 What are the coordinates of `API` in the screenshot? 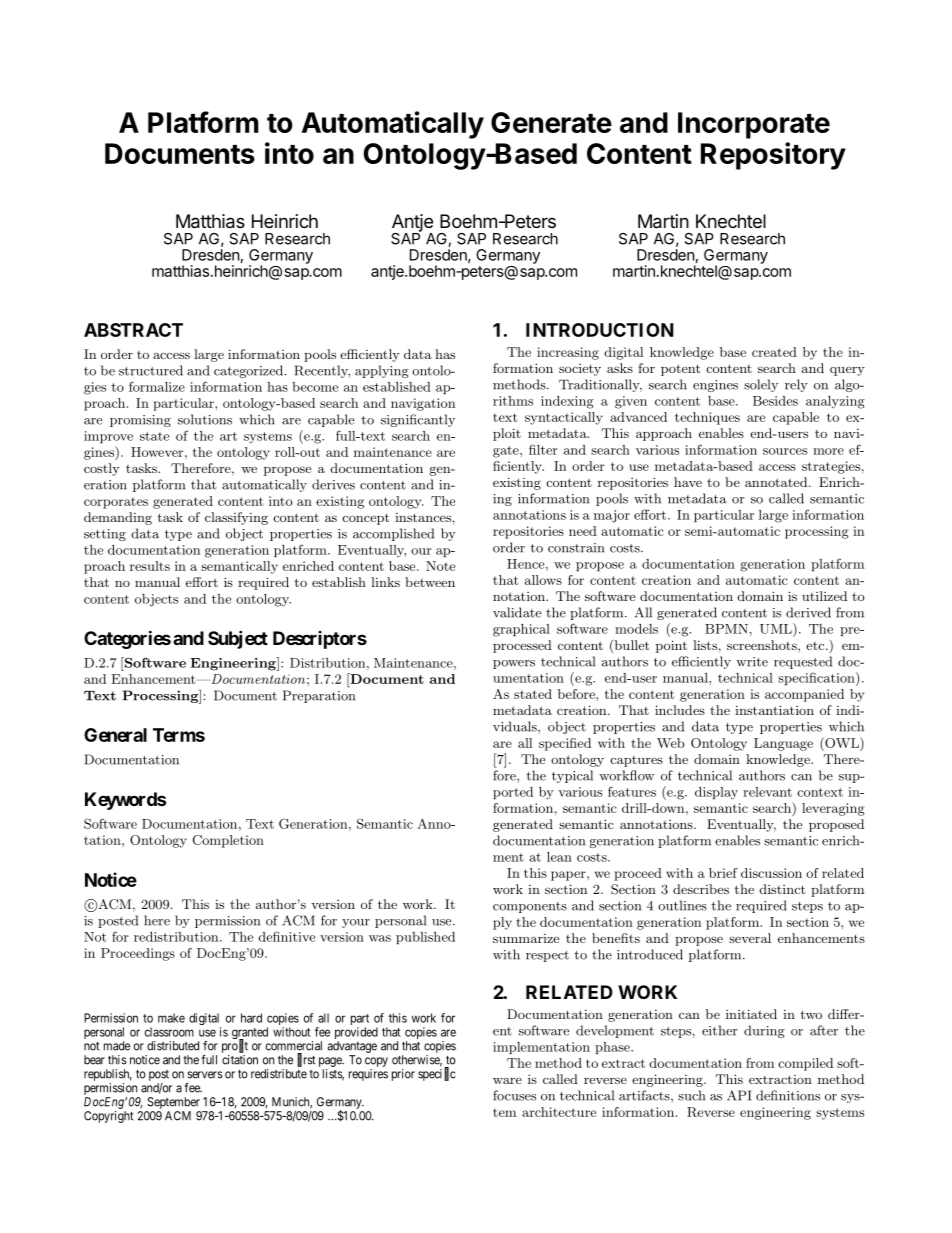 It's located at (739, 1095).
